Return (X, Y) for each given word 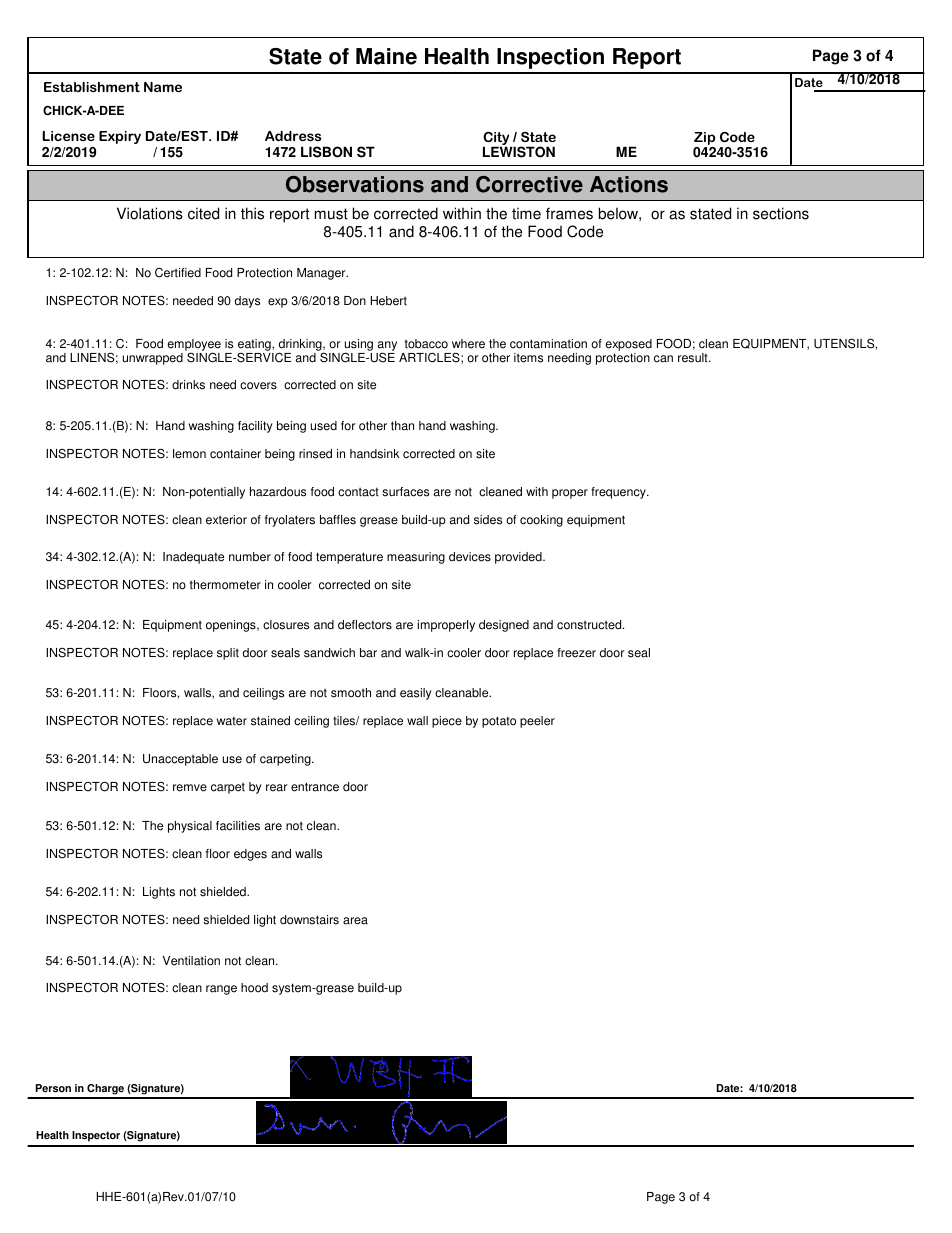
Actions (629, 184)
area (355, 921)
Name (163, 87)
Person (53, 1088)
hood (254, 988)
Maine (386, 56)
